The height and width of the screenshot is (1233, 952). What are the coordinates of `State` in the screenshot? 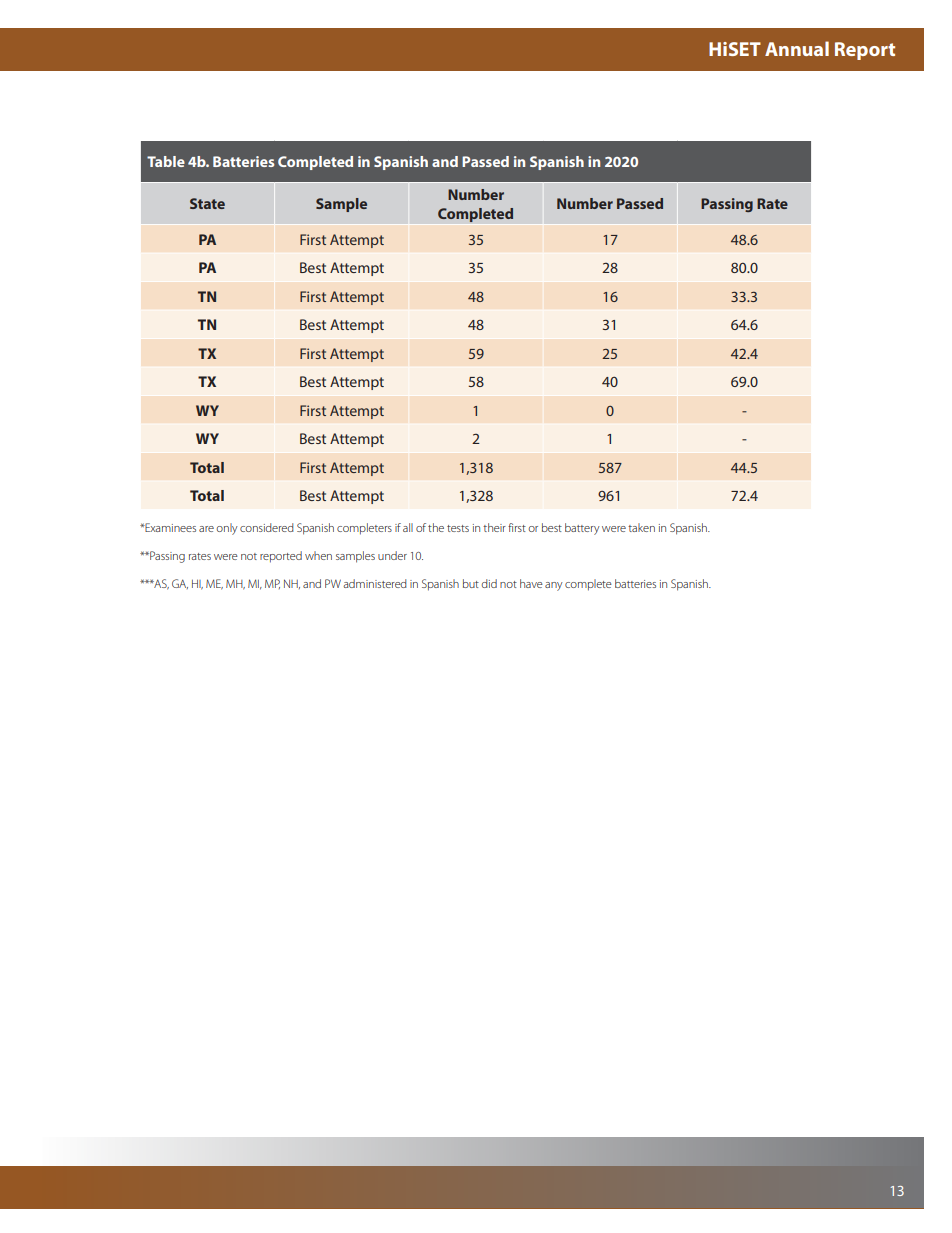 It's located at (207, 203).
